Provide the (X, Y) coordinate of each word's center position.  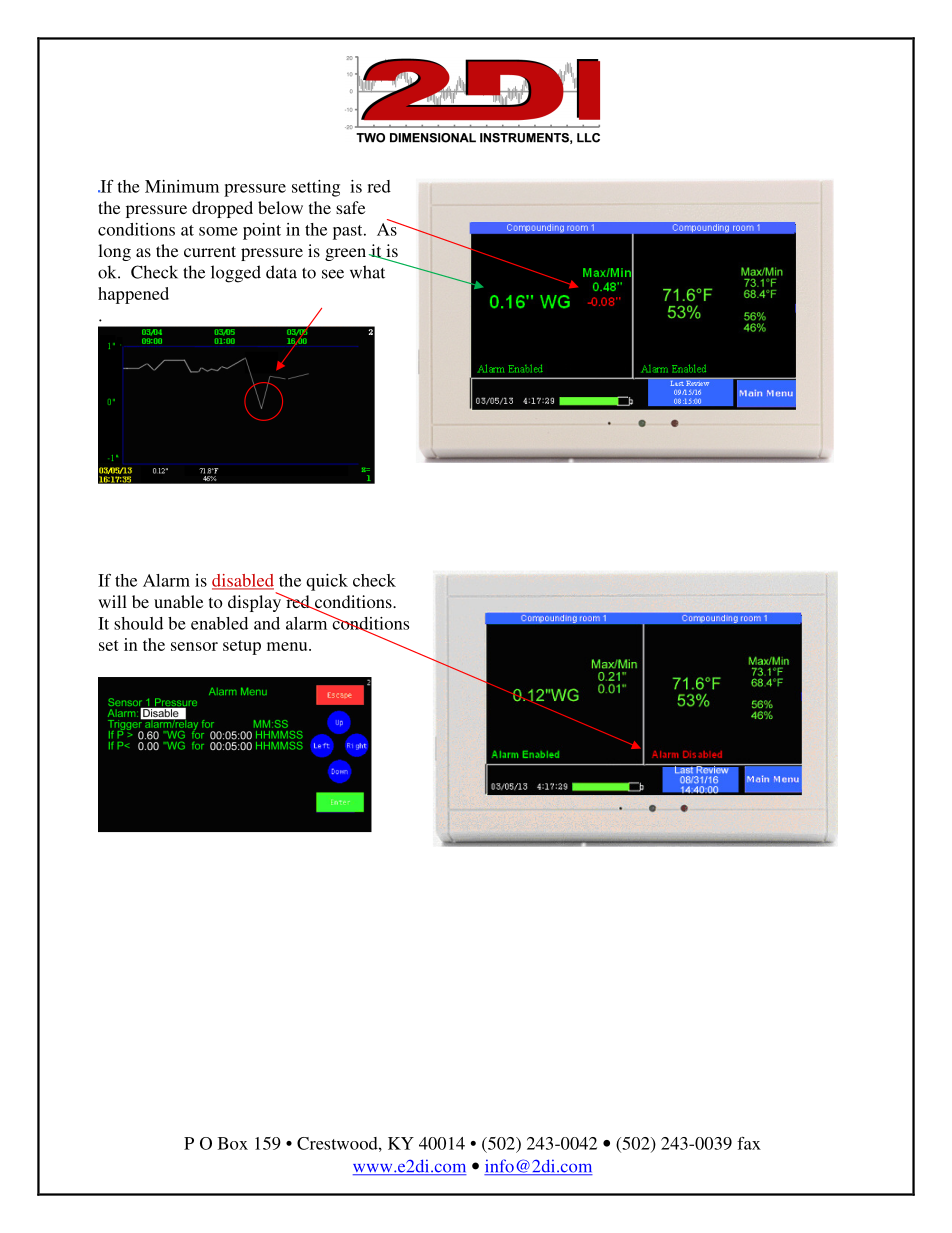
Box (233, 1143)
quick (327, 582)
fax (749, 1143)
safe (350, 207)
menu (288, 646)
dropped (222, 209)
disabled (243, 581)
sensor (194, 646)
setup (242, 647)
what (367, 272)
